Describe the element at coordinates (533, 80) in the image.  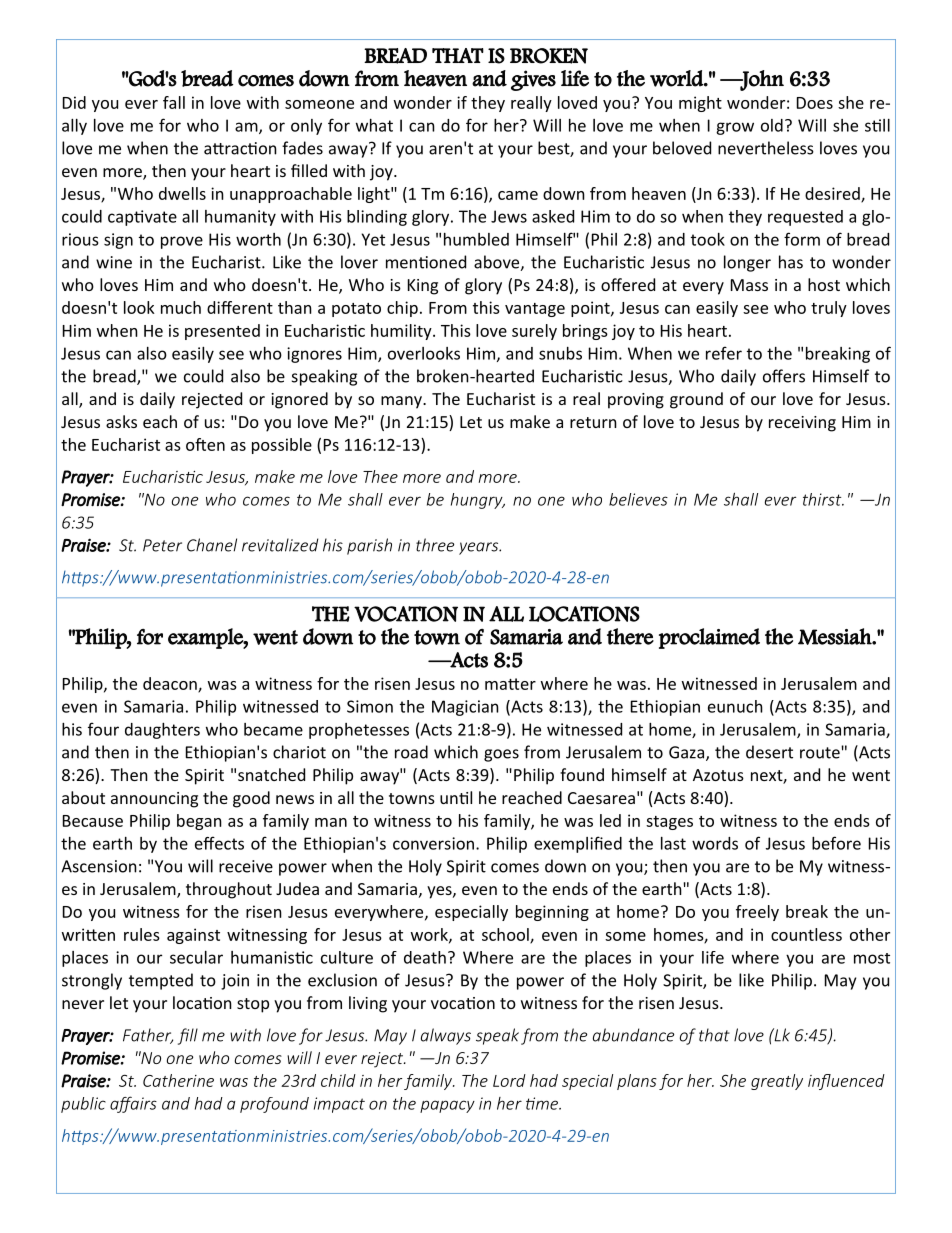
I see `gives` at that location.
